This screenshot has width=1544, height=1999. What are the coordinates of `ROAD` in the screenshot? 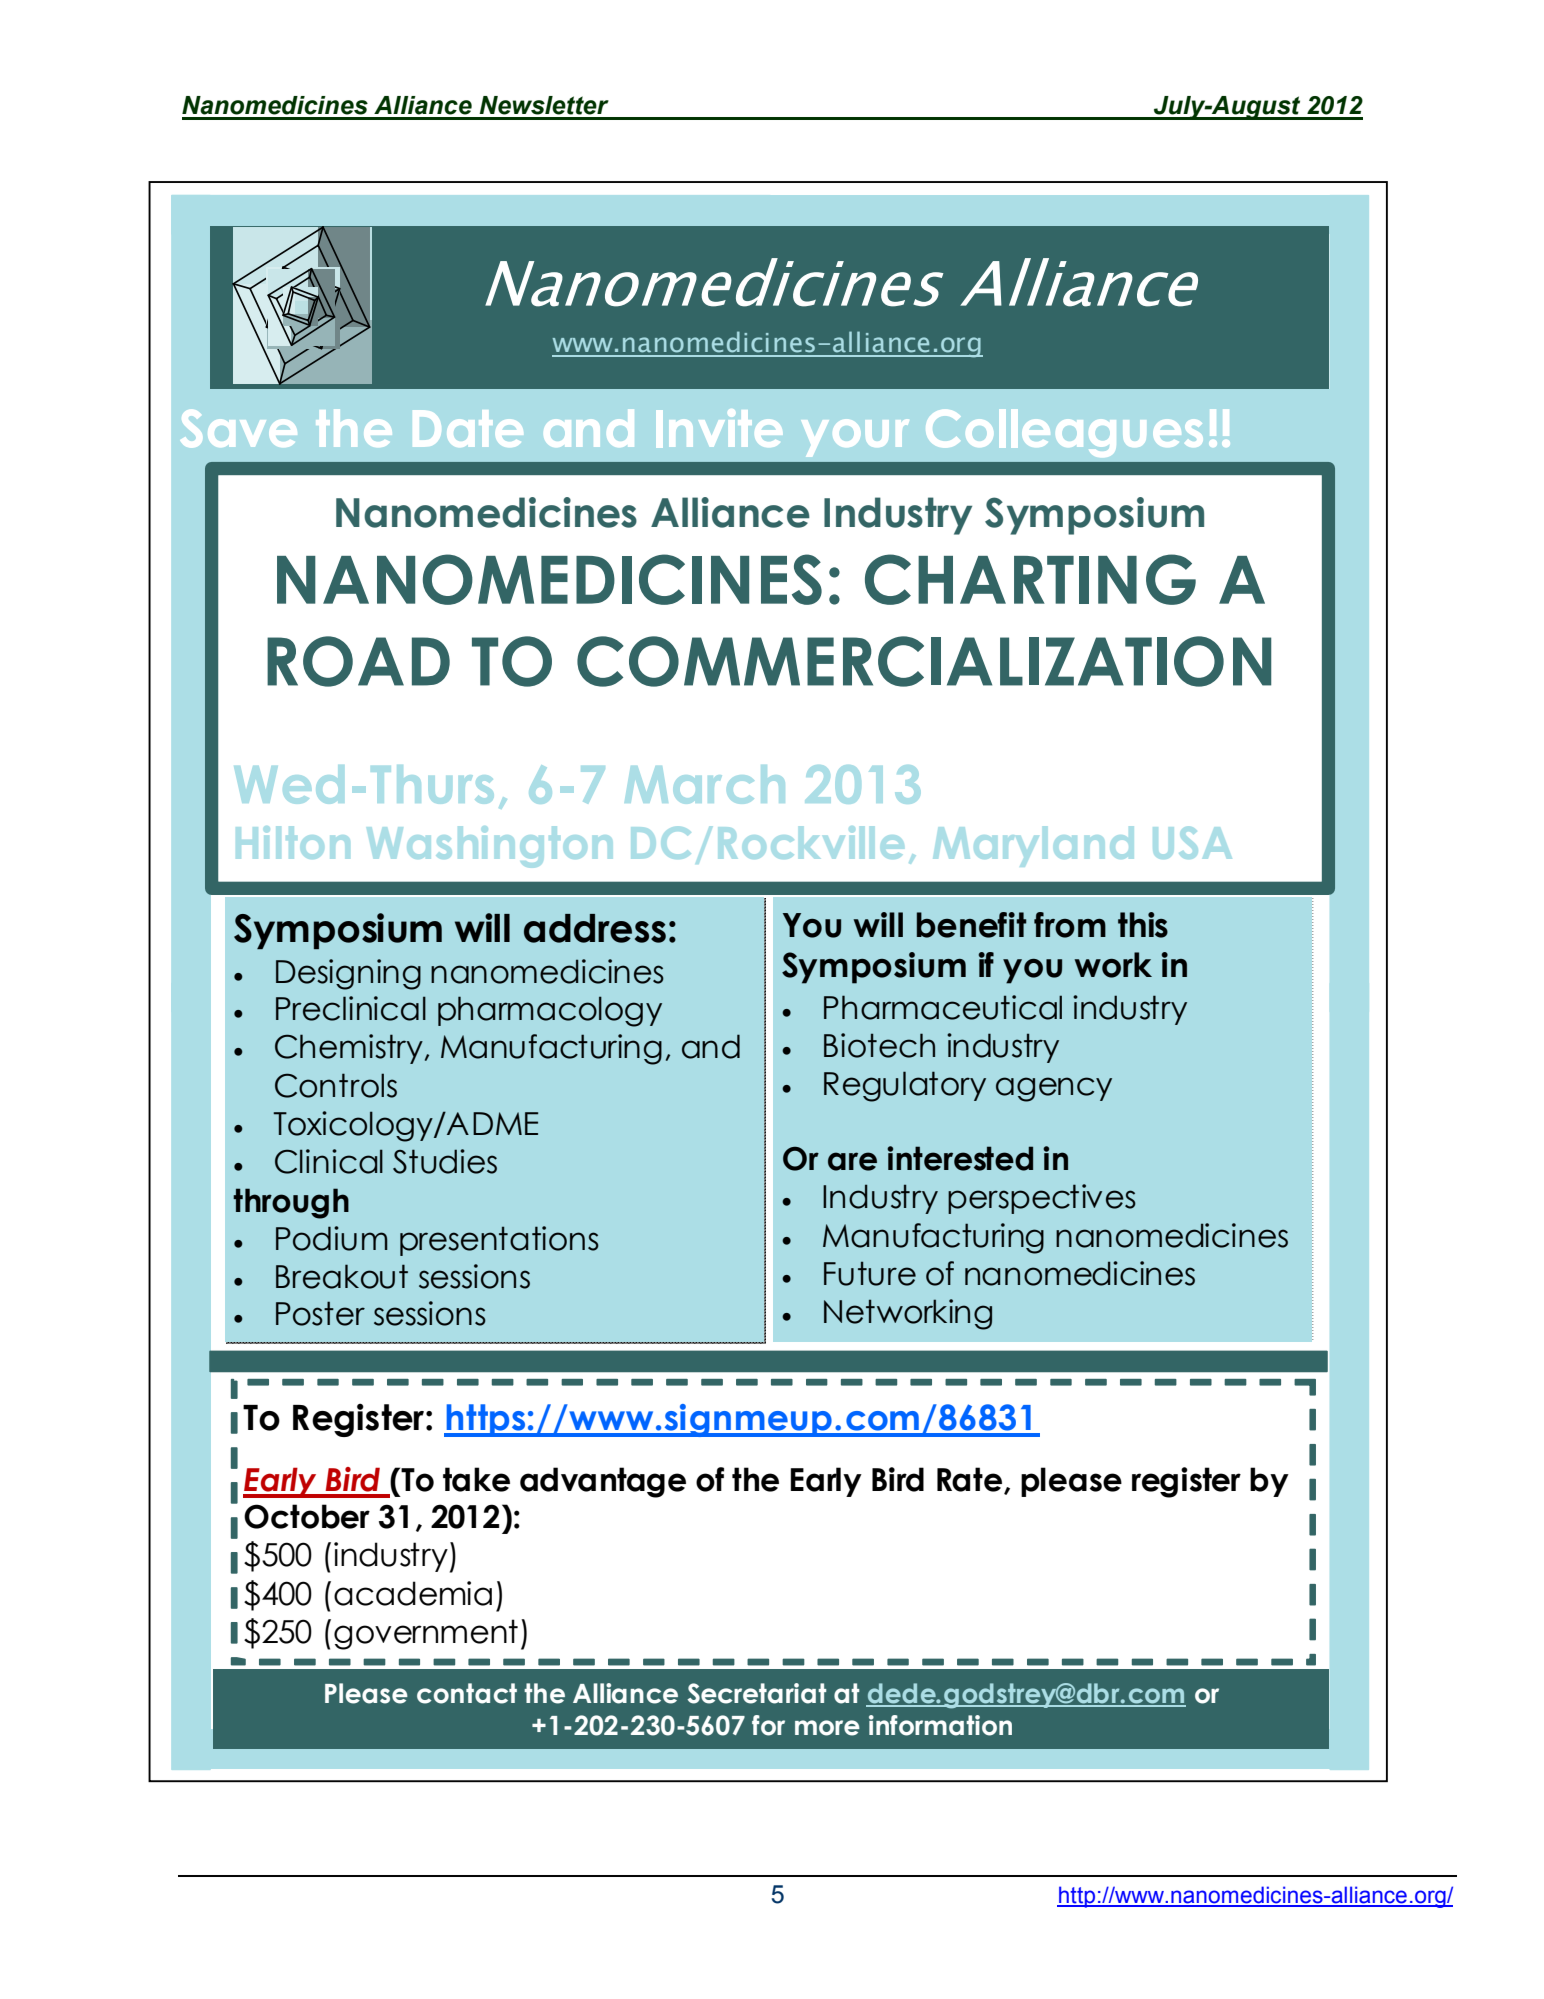 It's located at (358, 661).
